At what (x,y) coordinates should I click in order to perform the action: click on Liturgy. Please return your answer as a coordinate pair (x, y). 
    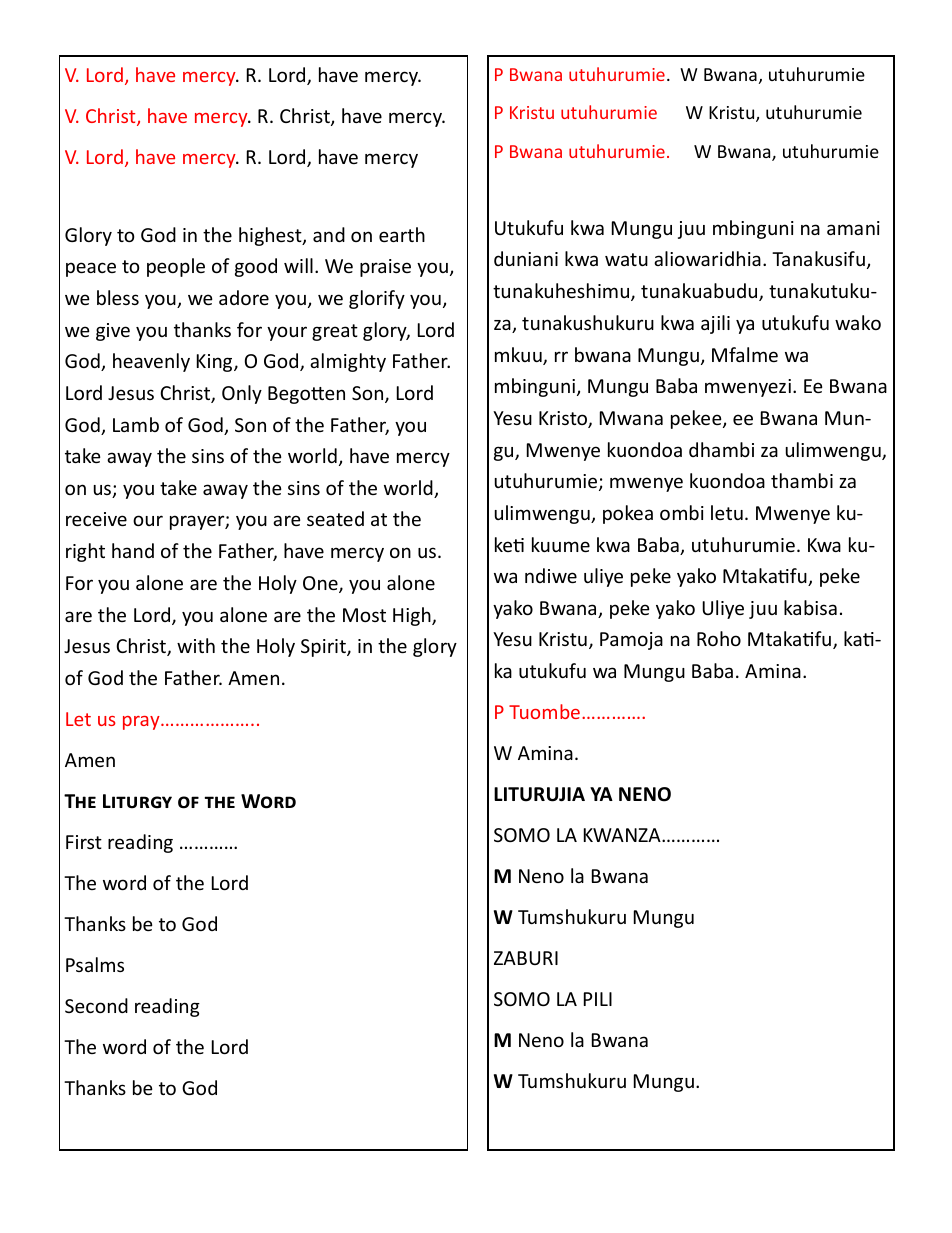
    Looking at the image, I should click on (137, 801).
